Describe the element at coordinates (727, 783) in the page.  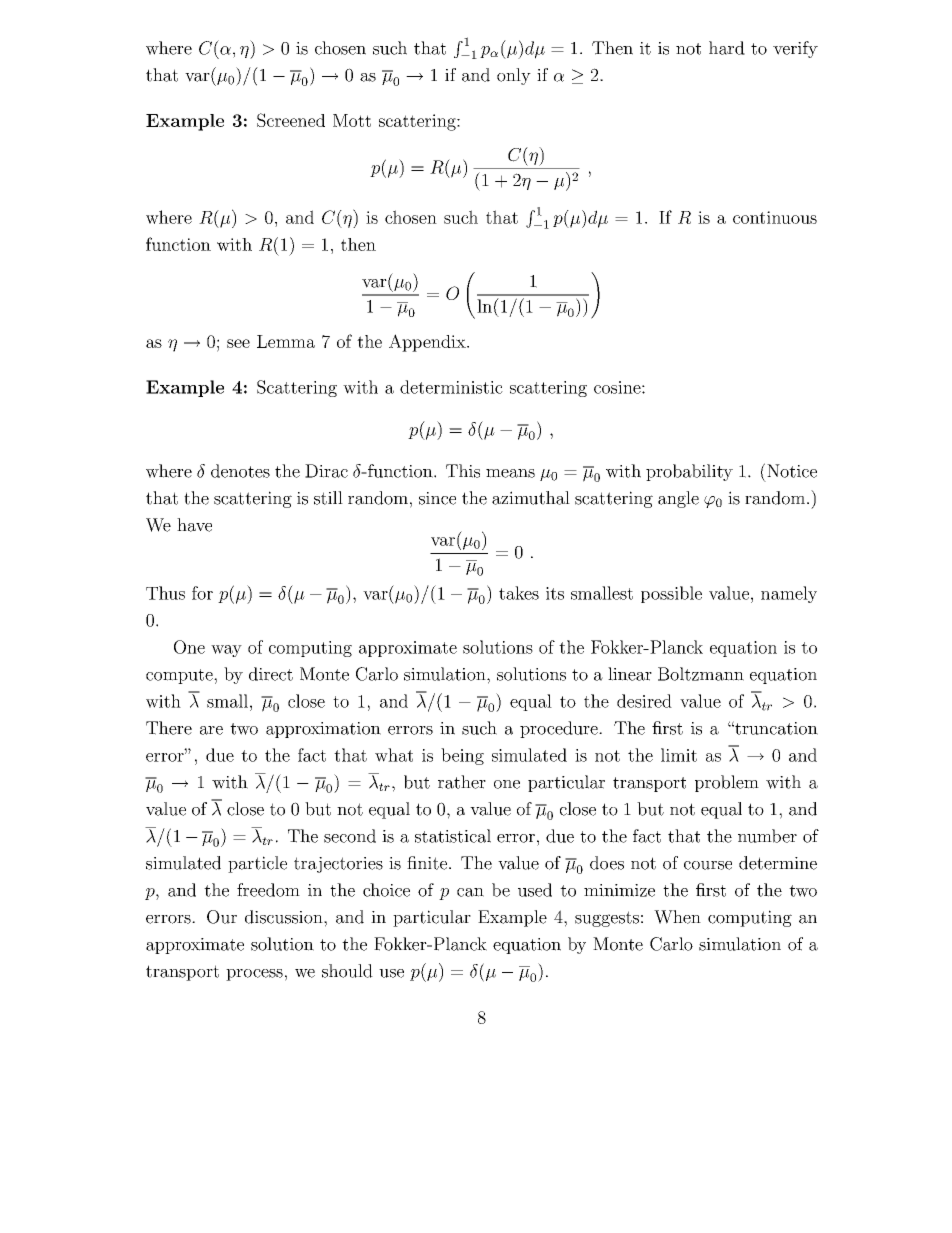
I see `problem` at that location.
